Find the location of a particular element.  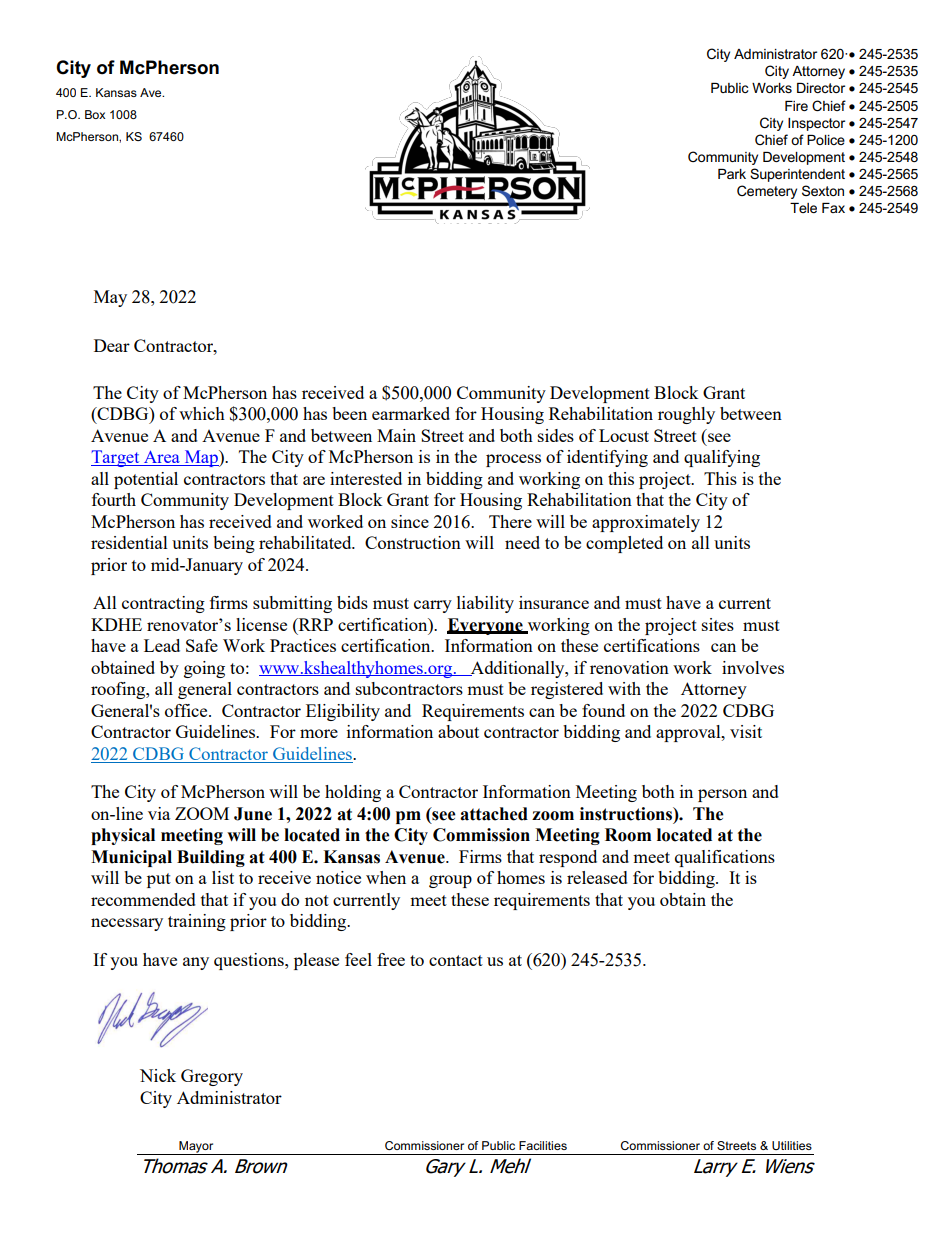

Box is located at coordinates (95, 114).
